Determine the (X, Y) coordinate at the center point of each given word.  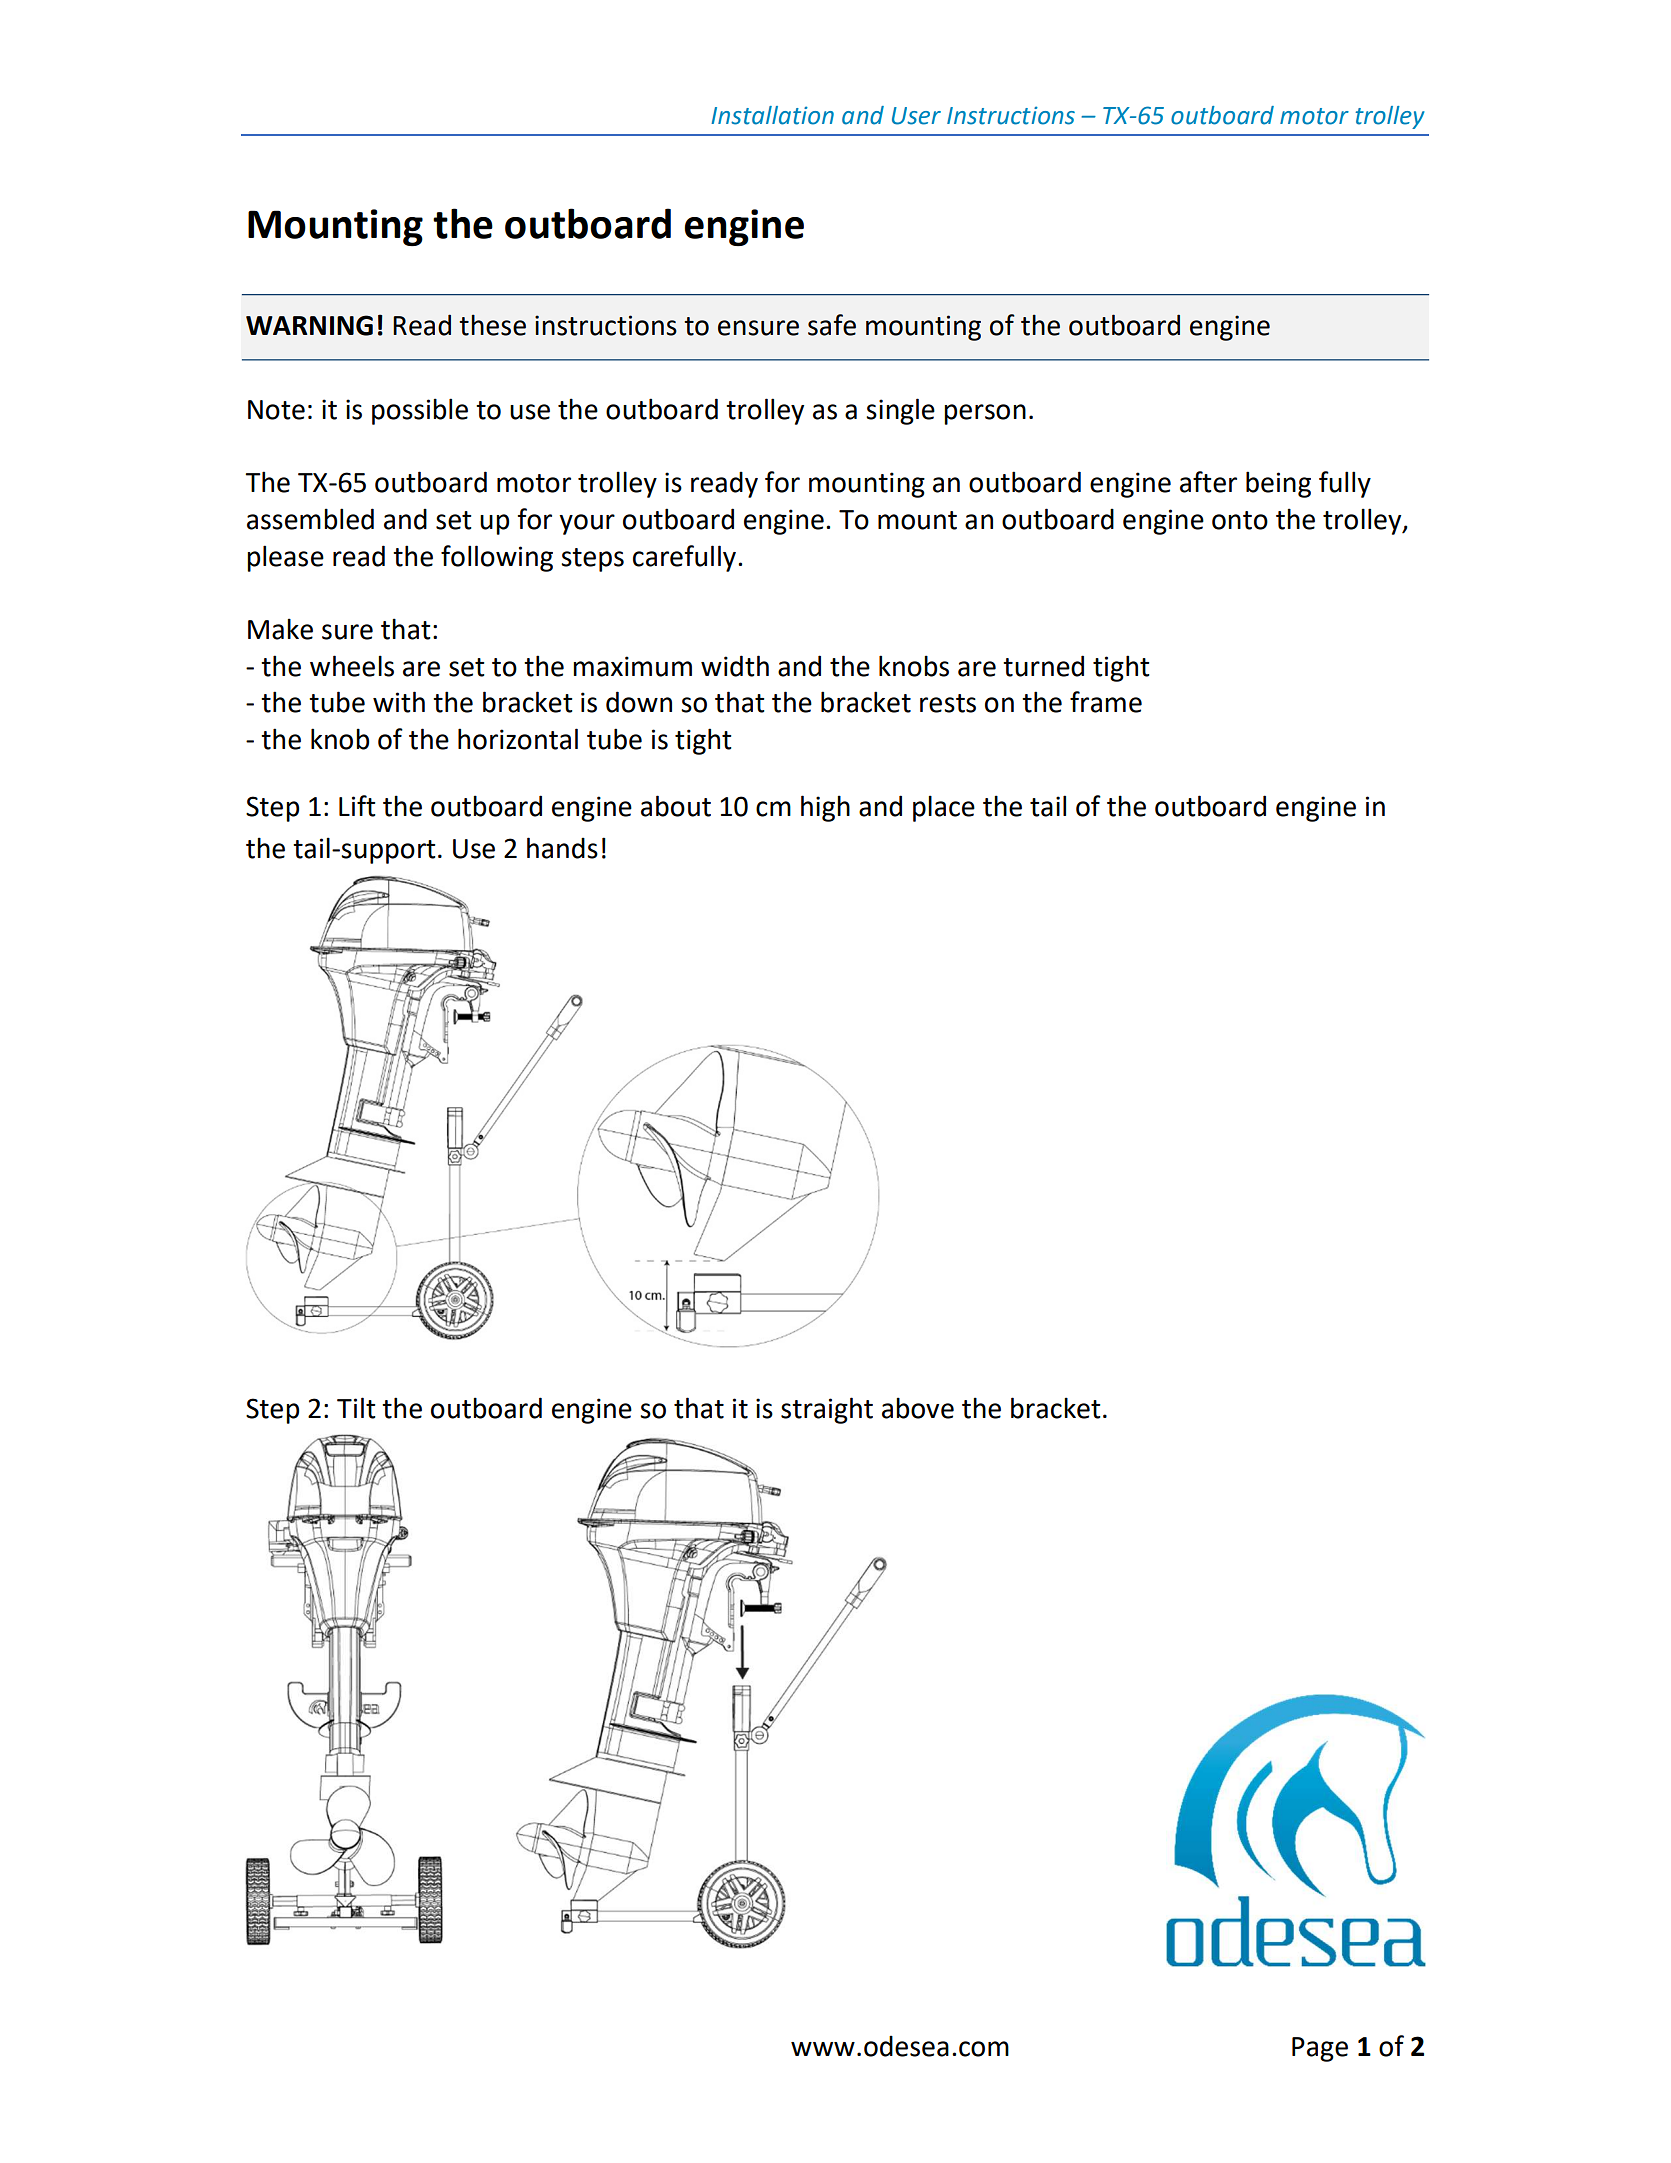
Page (1320, 2049)
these (492, 325)
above (918, 1408)
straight (827, 1410)
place (944, 808)
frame (1106, 702)
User (916, 116)
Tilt (356, 1408)
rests (948, 703)
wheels (352, 666)
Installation (772, 115)
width (735, 666)
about (676, 806)
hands (562, 848)
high (825, 808)
